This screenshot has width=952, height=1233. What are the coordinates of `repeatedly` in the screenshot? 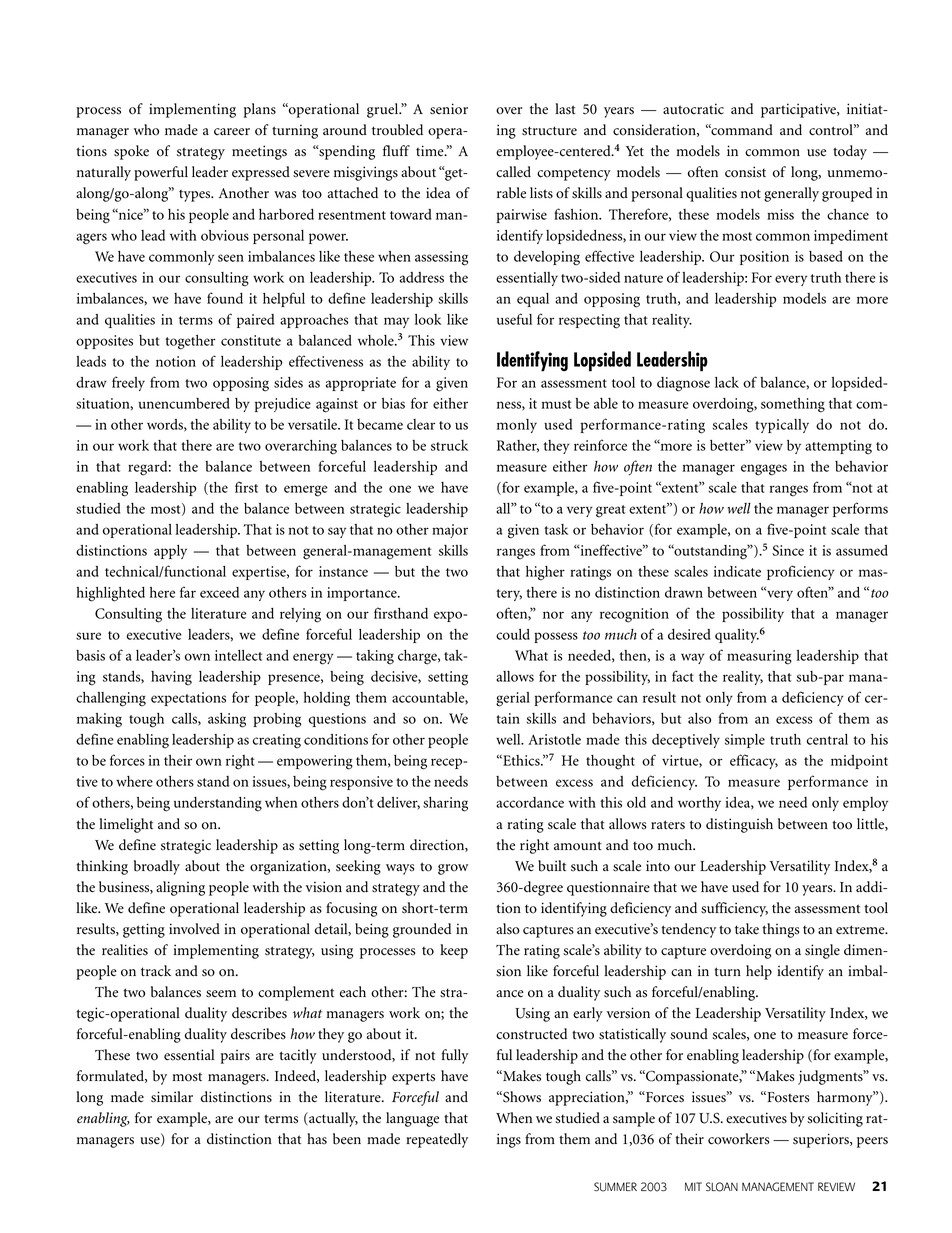 It's located at (437, 1140).
